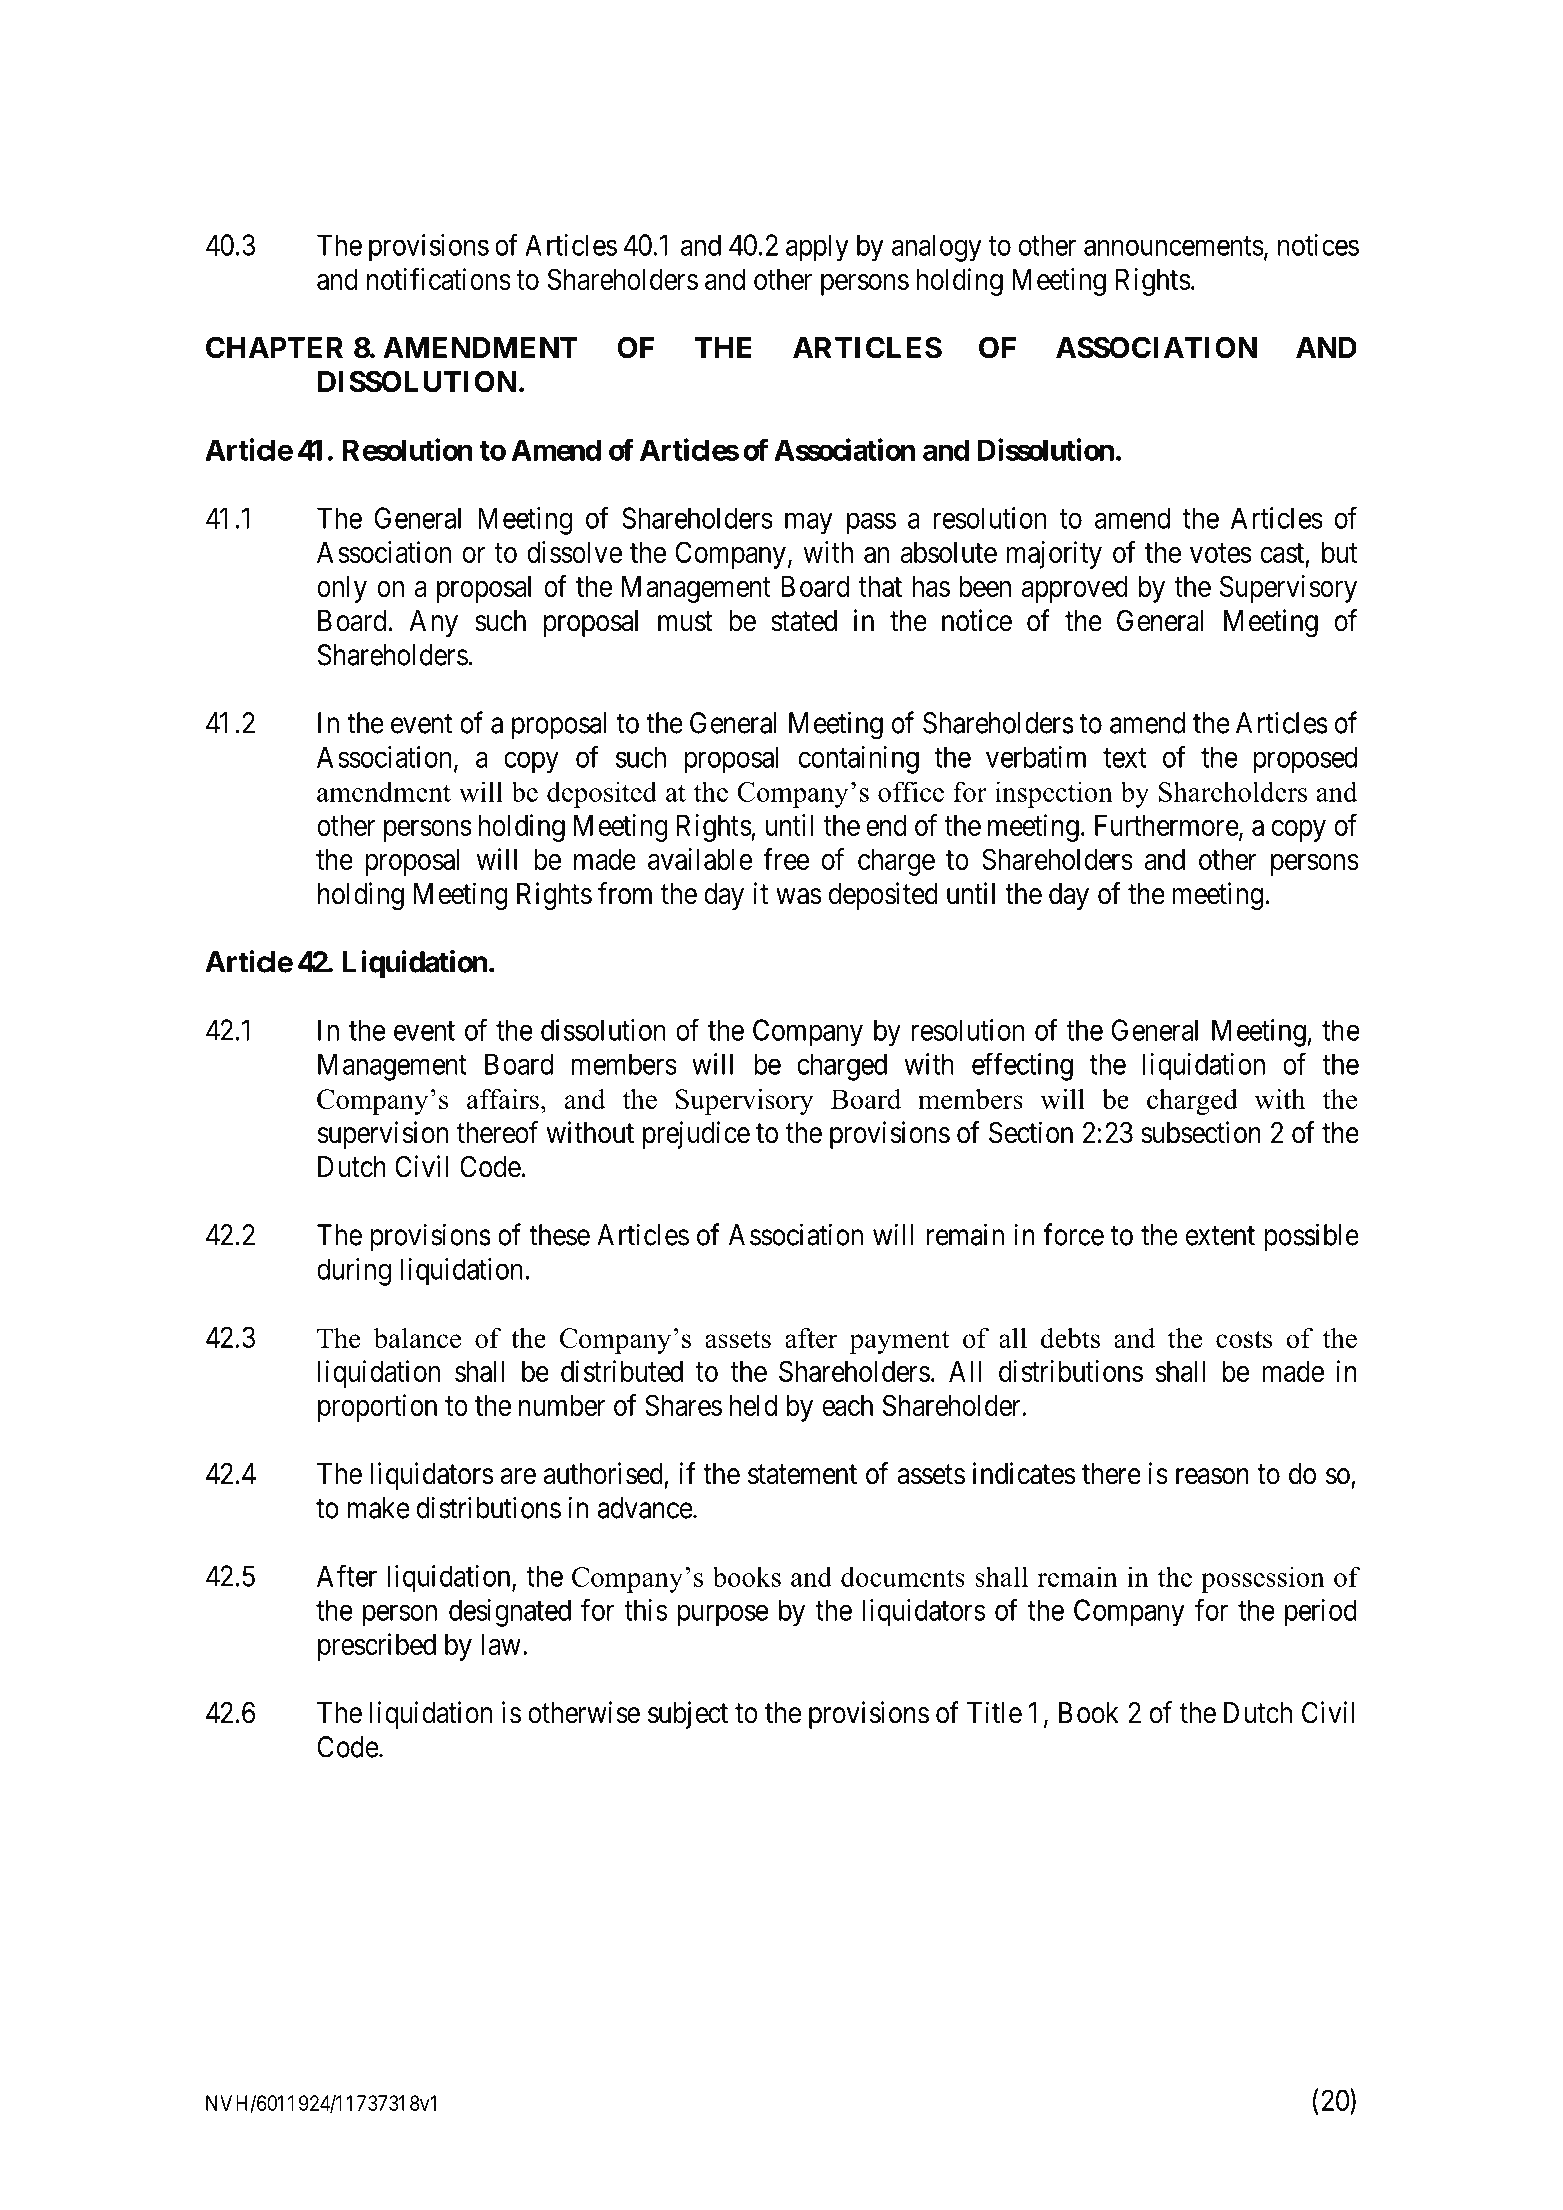 The height and width of the screenshot is (2210, 1563). What do you see at coordinates (798, 896) in the screenshot?
I see `was` at bounding box center [798, 896].
